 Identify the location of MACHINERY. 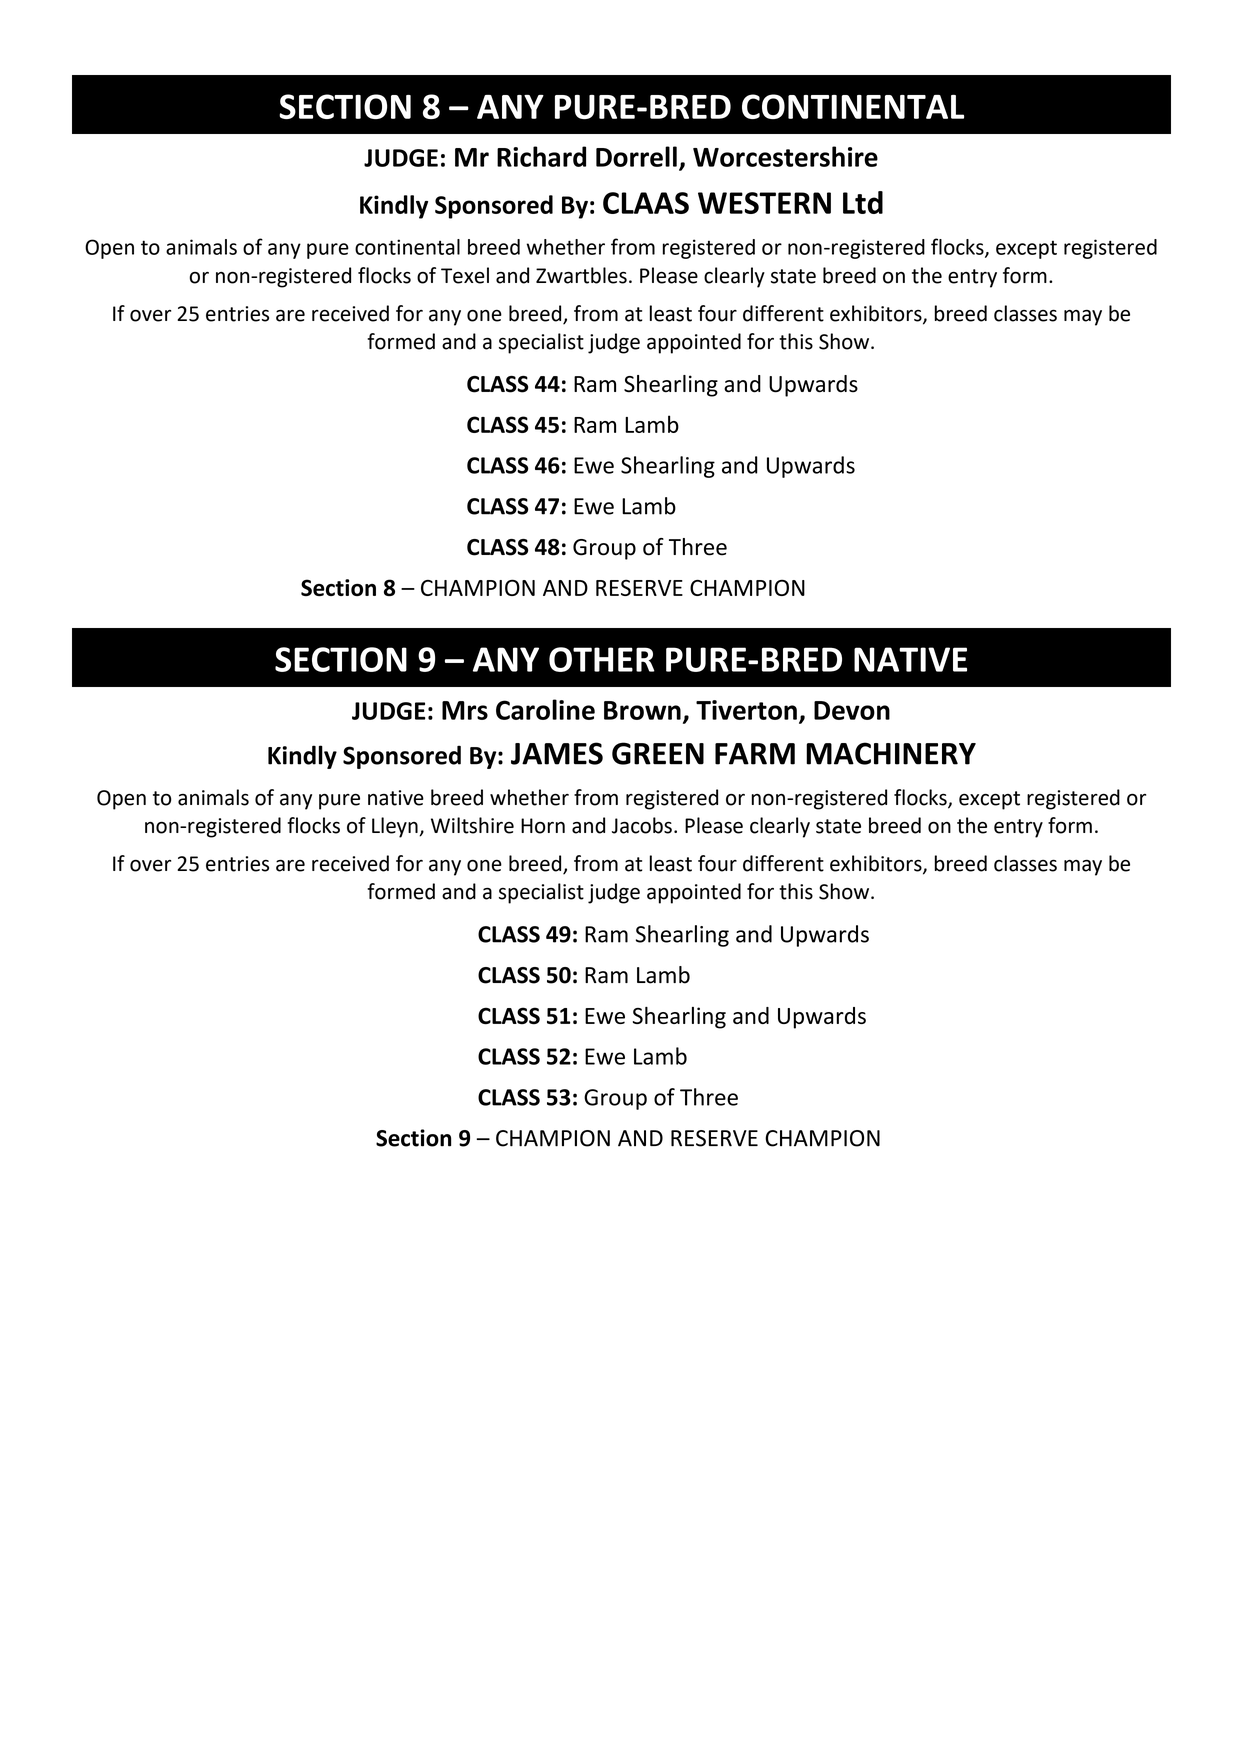
(891, 753).
